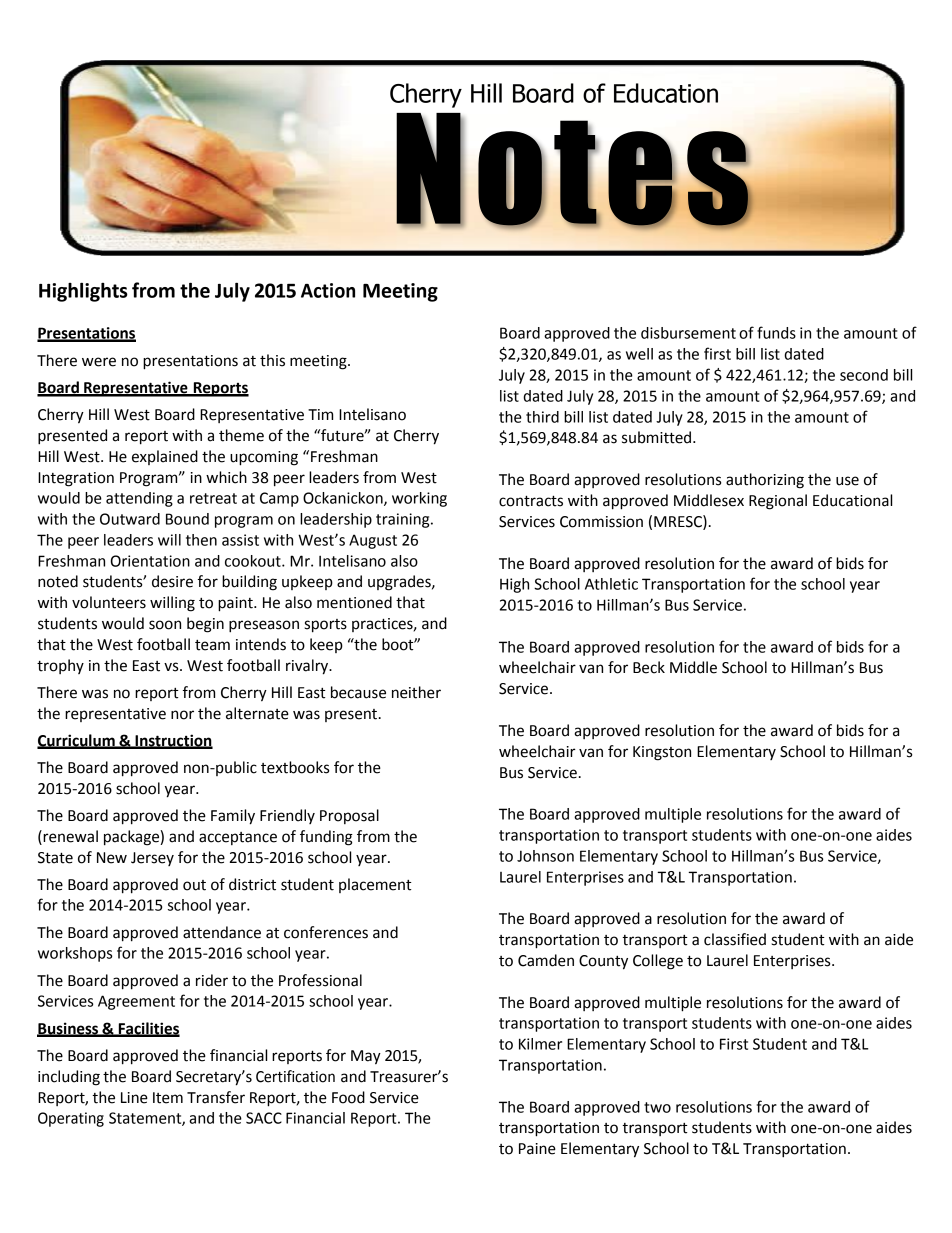  What do you see at coordinates (776, 332) in the page?
I see `funds` at bounding box center [776, 332].
